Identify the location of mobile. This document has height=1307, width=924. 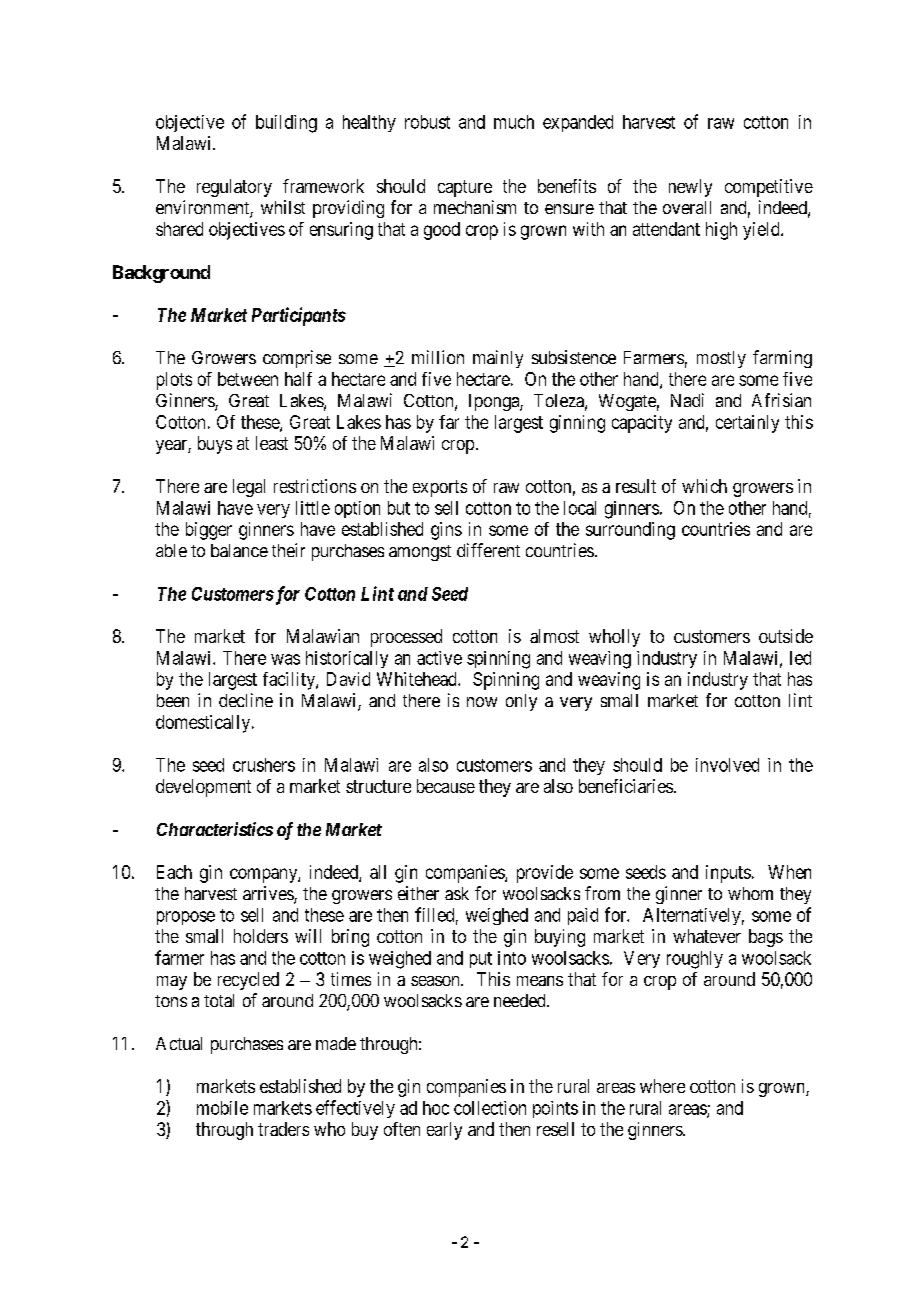
(222, 1108).
